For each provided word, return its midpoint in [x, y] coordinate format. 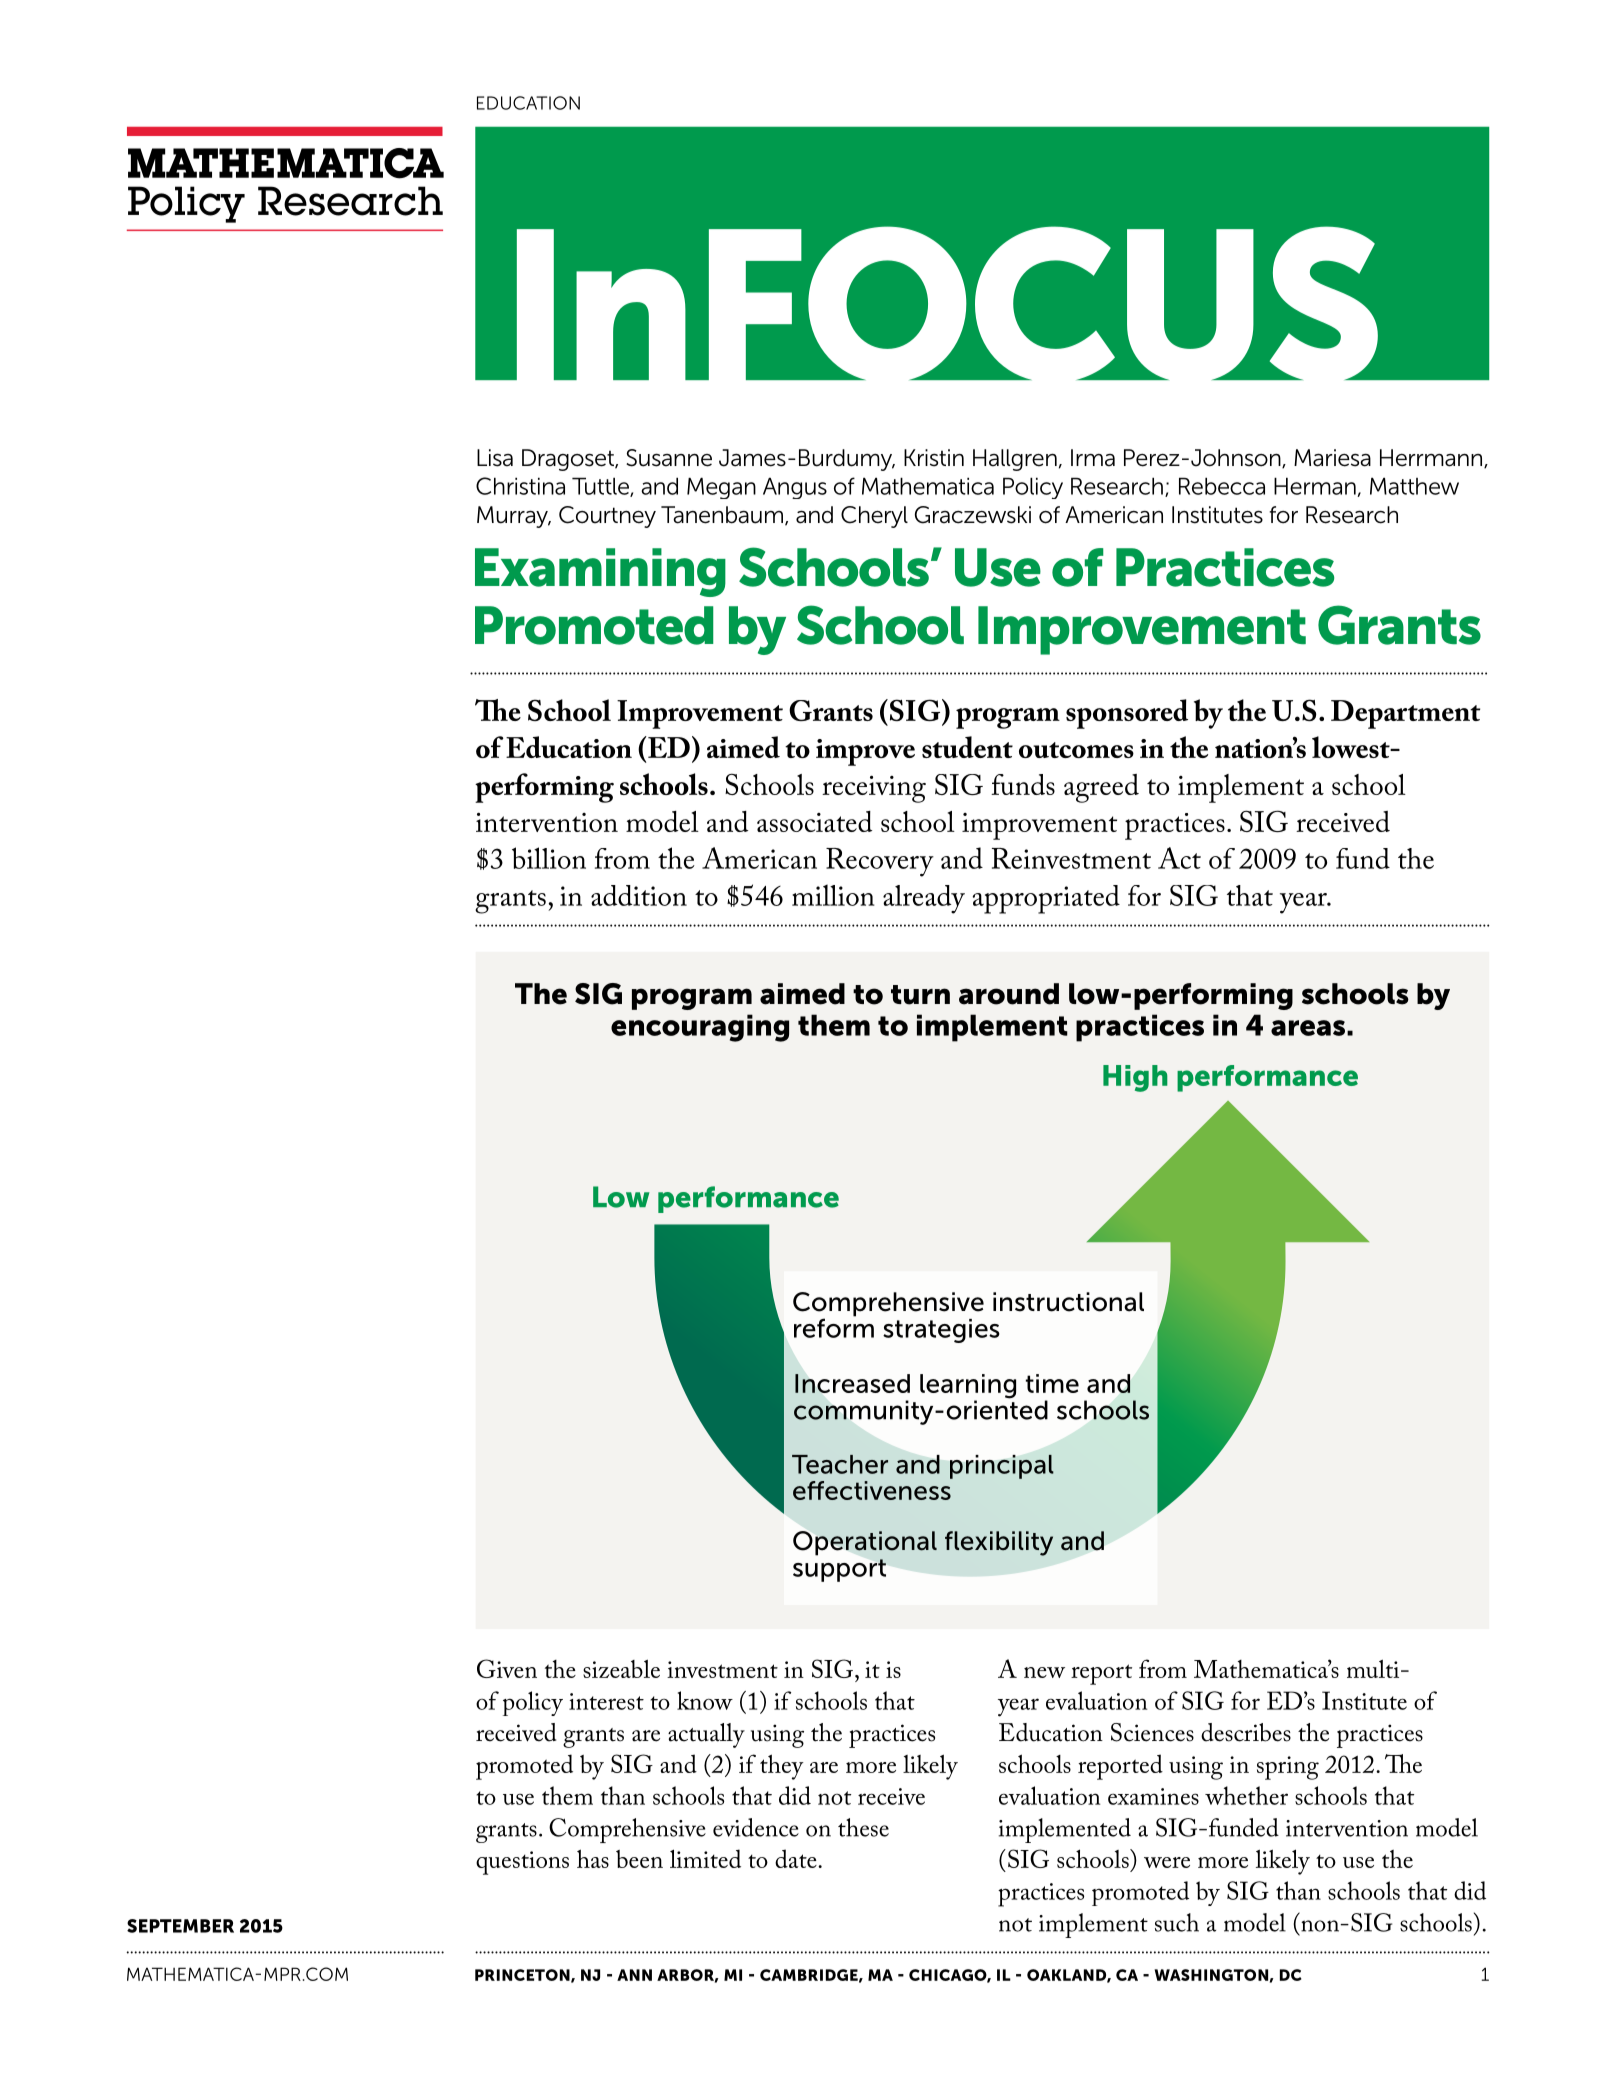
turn [920, 995]
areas [1308, 1028]
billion [549, 858]
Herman [1316, 487]
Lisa [495, 458]
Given [507, 1668]
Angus [795, 488]
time [1052, 1383]
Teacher [840, 1464]
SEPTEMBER [180, 1926]
